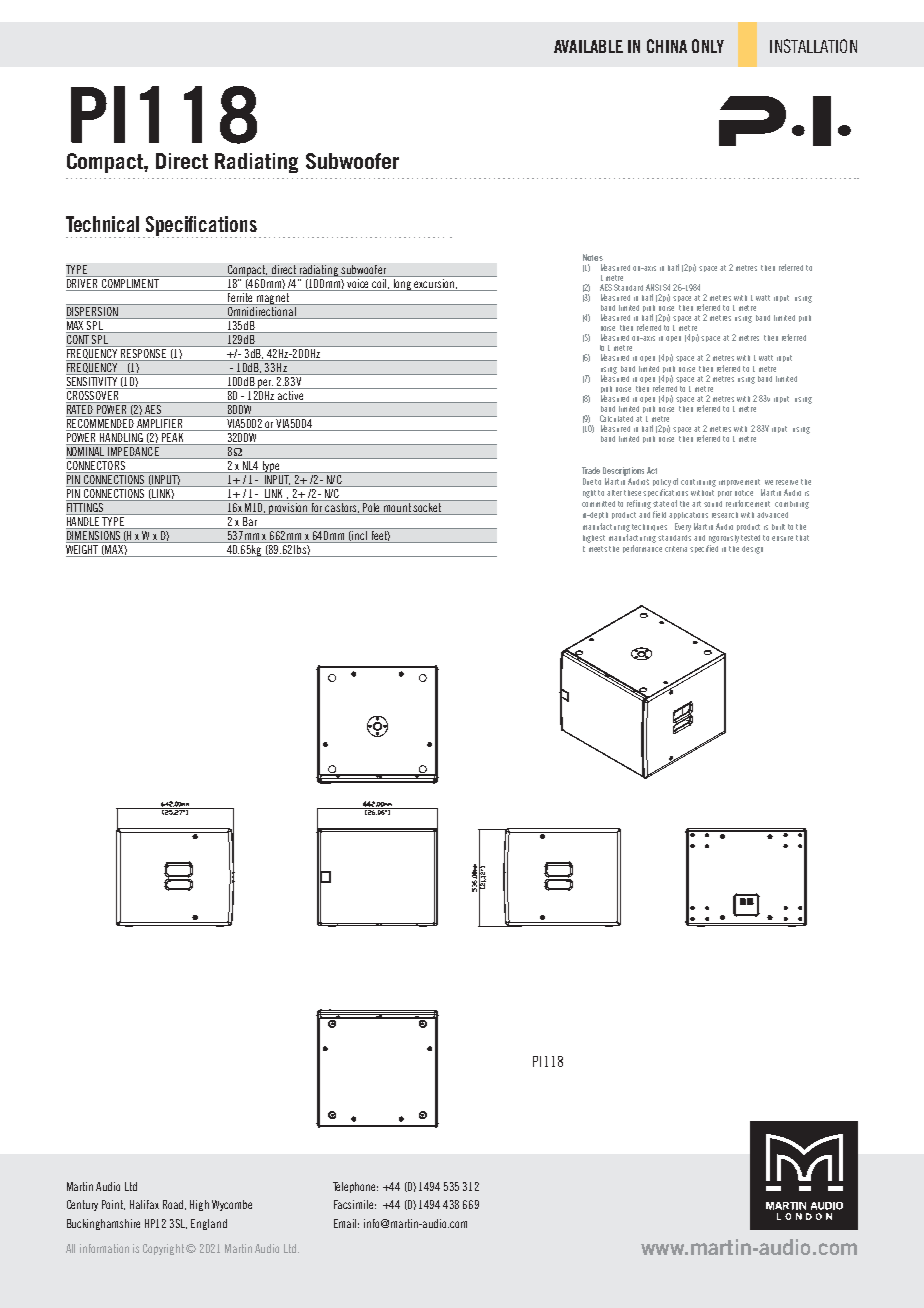 The height and width of the screenshot is (1308, 924). I want to click on design, so click(752, 550).
